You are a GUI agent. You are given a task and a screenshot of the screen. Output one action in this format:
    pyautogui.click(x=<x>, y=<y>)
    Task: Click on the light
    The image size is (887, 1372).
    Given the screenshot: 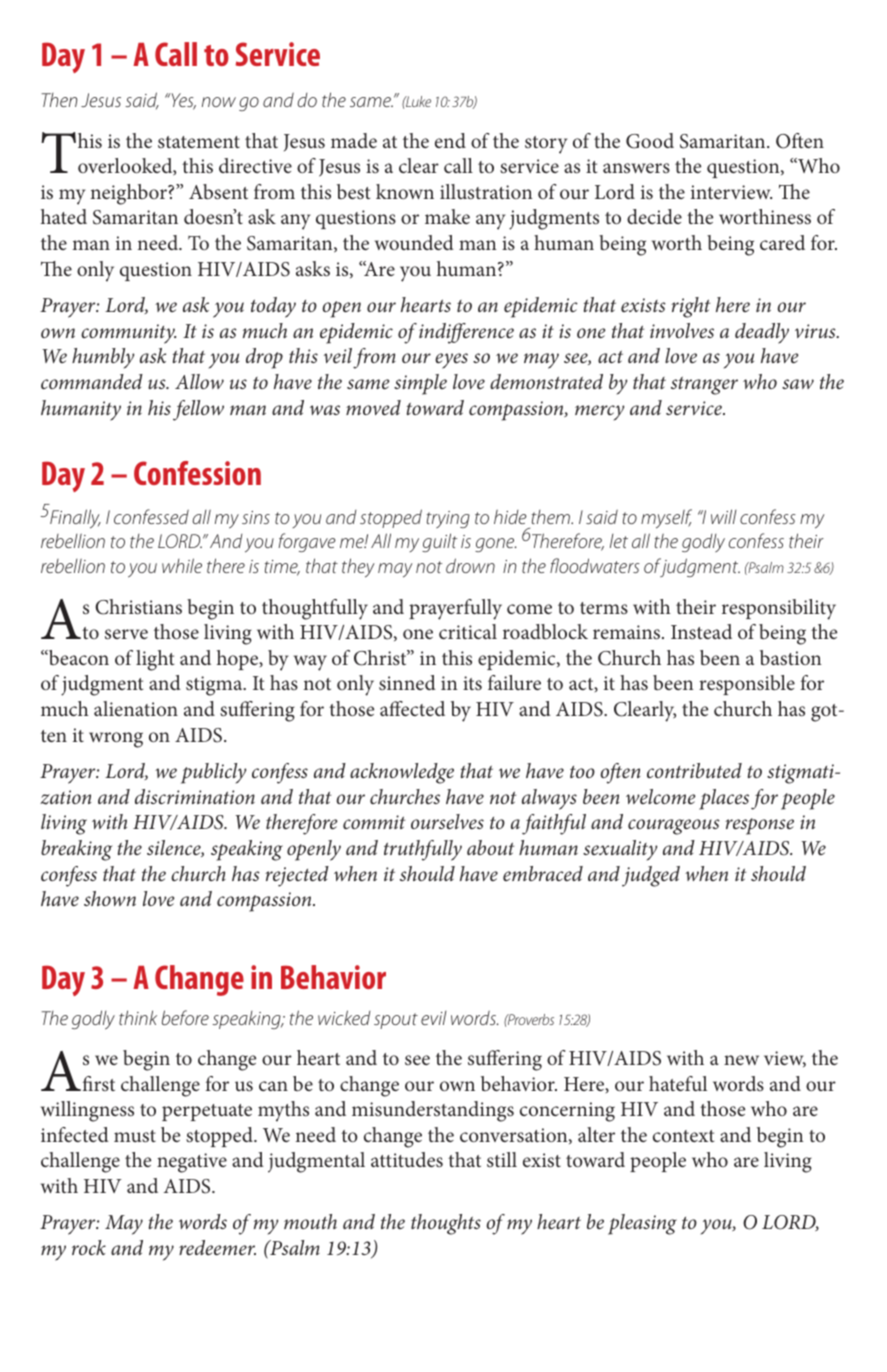 What is the action you would take?
    pyautogui.click(x=155, y=660)
